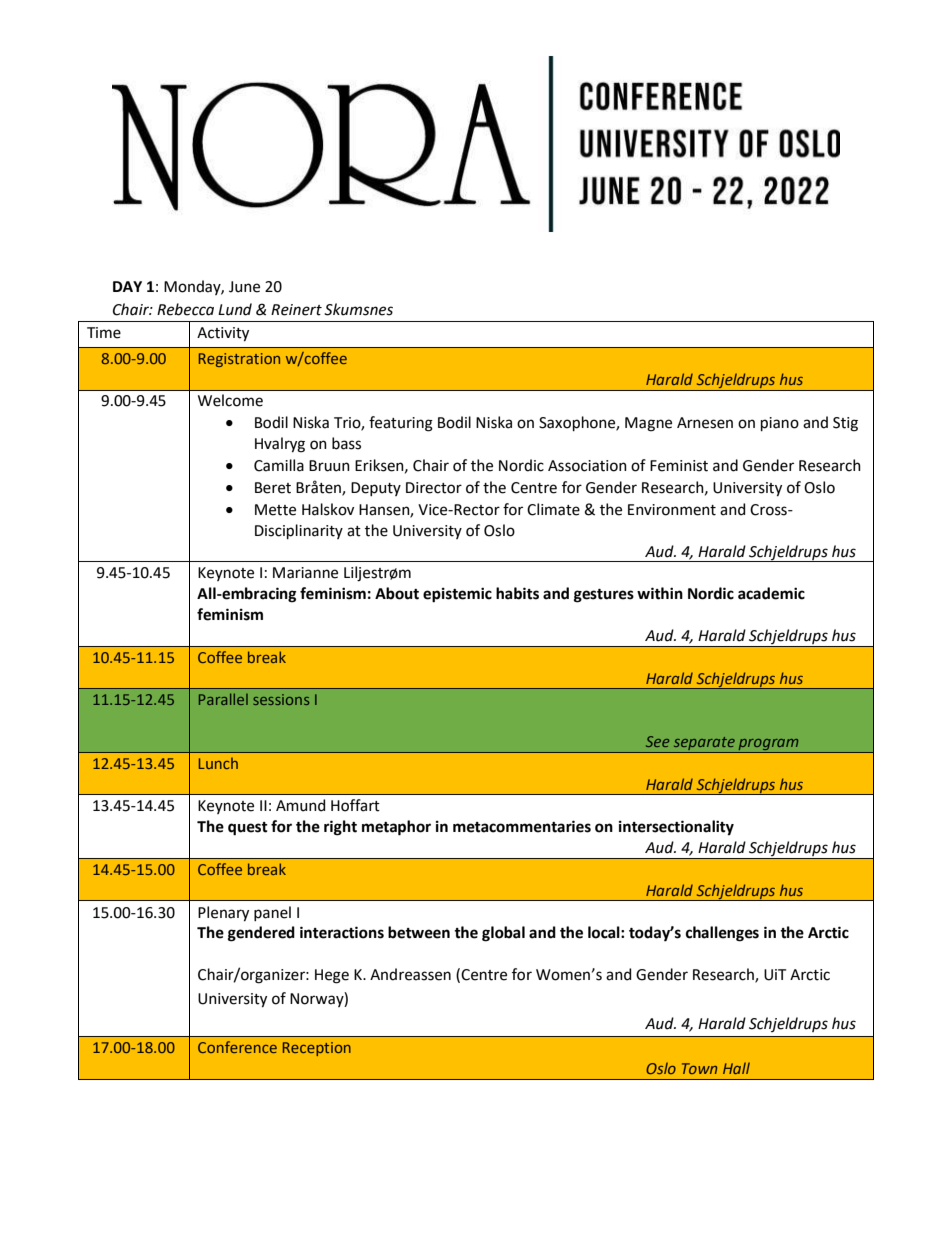 This screenshot has height=1233, width=952. I want to click on epistemic, so click(457, 595).
